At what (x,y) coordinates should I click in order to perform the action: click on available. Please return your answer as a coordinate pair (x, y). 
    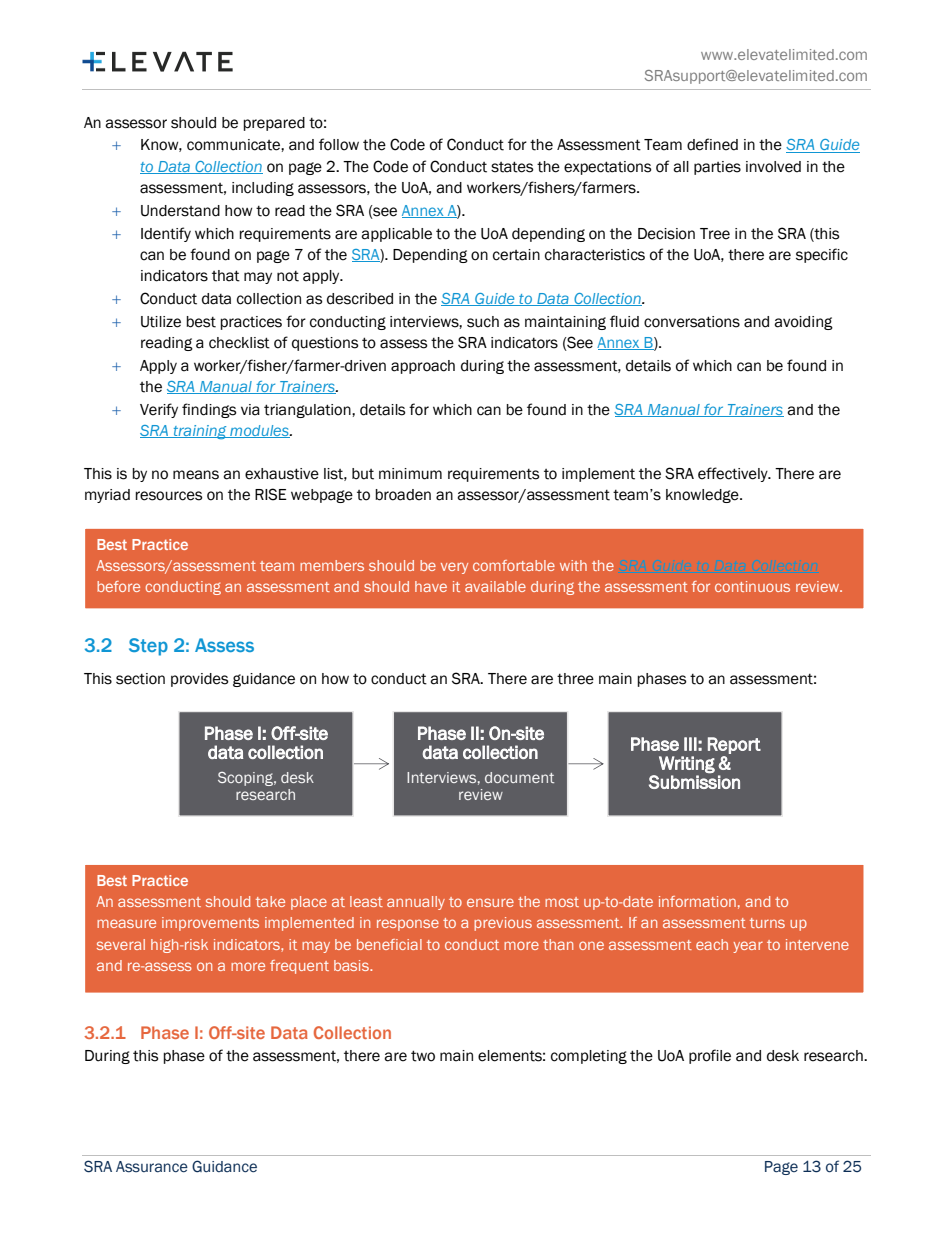
    Looking at the image, I should click on (495, 586).
